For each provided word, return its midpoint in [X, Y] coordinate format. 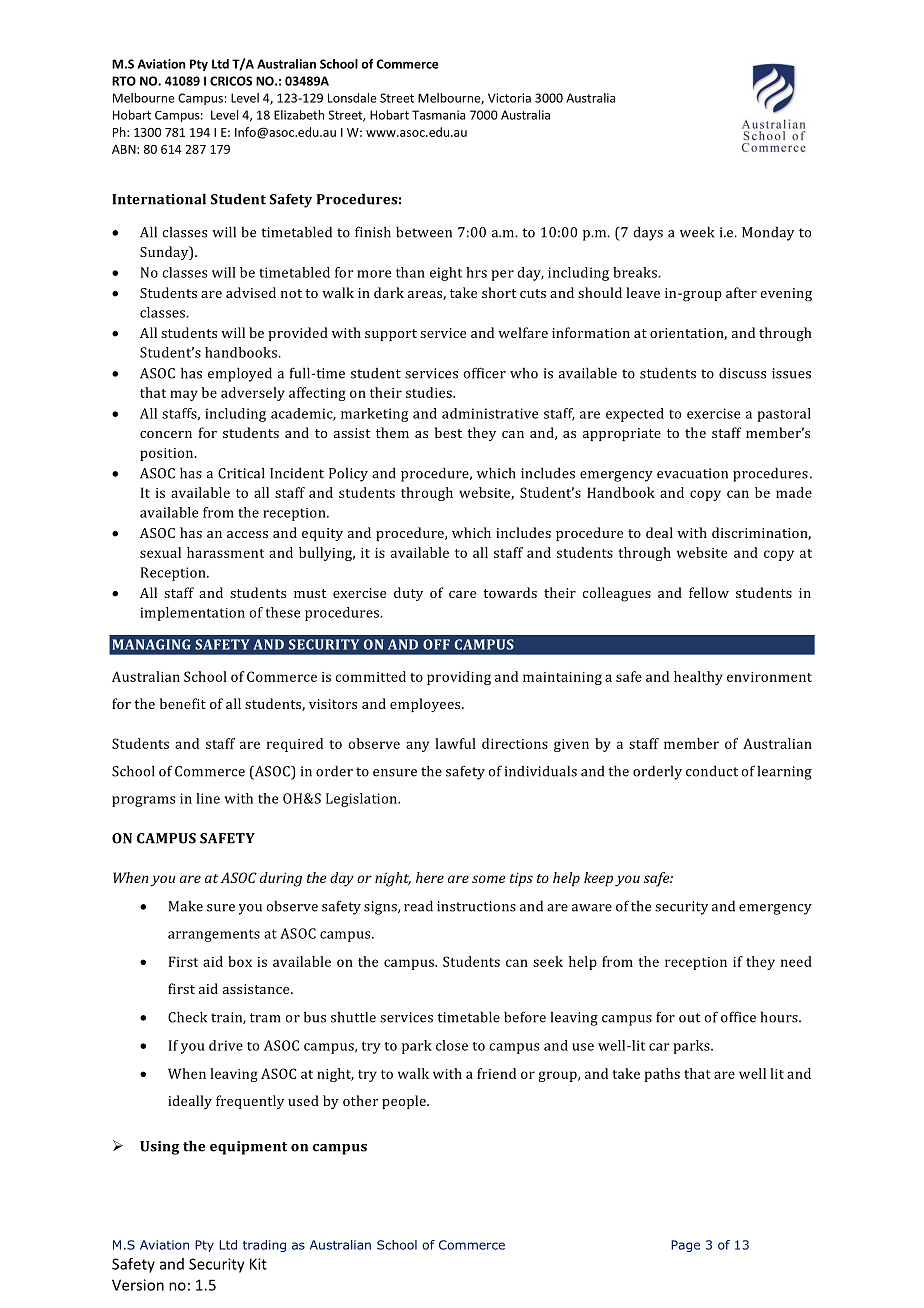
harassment [225, 552]
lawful [455, 743]
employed [240, 374]
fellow [709, 592]
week [697, 232]
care [462, 594]
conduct [712, 771]
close [452, 1045]
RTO [124, 81]
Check [187, 1017]
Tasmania [438, 115]
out [689, 1018]
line [208, 798]
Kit [258, 1264]
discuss [742, 373]
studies [430, 392]
